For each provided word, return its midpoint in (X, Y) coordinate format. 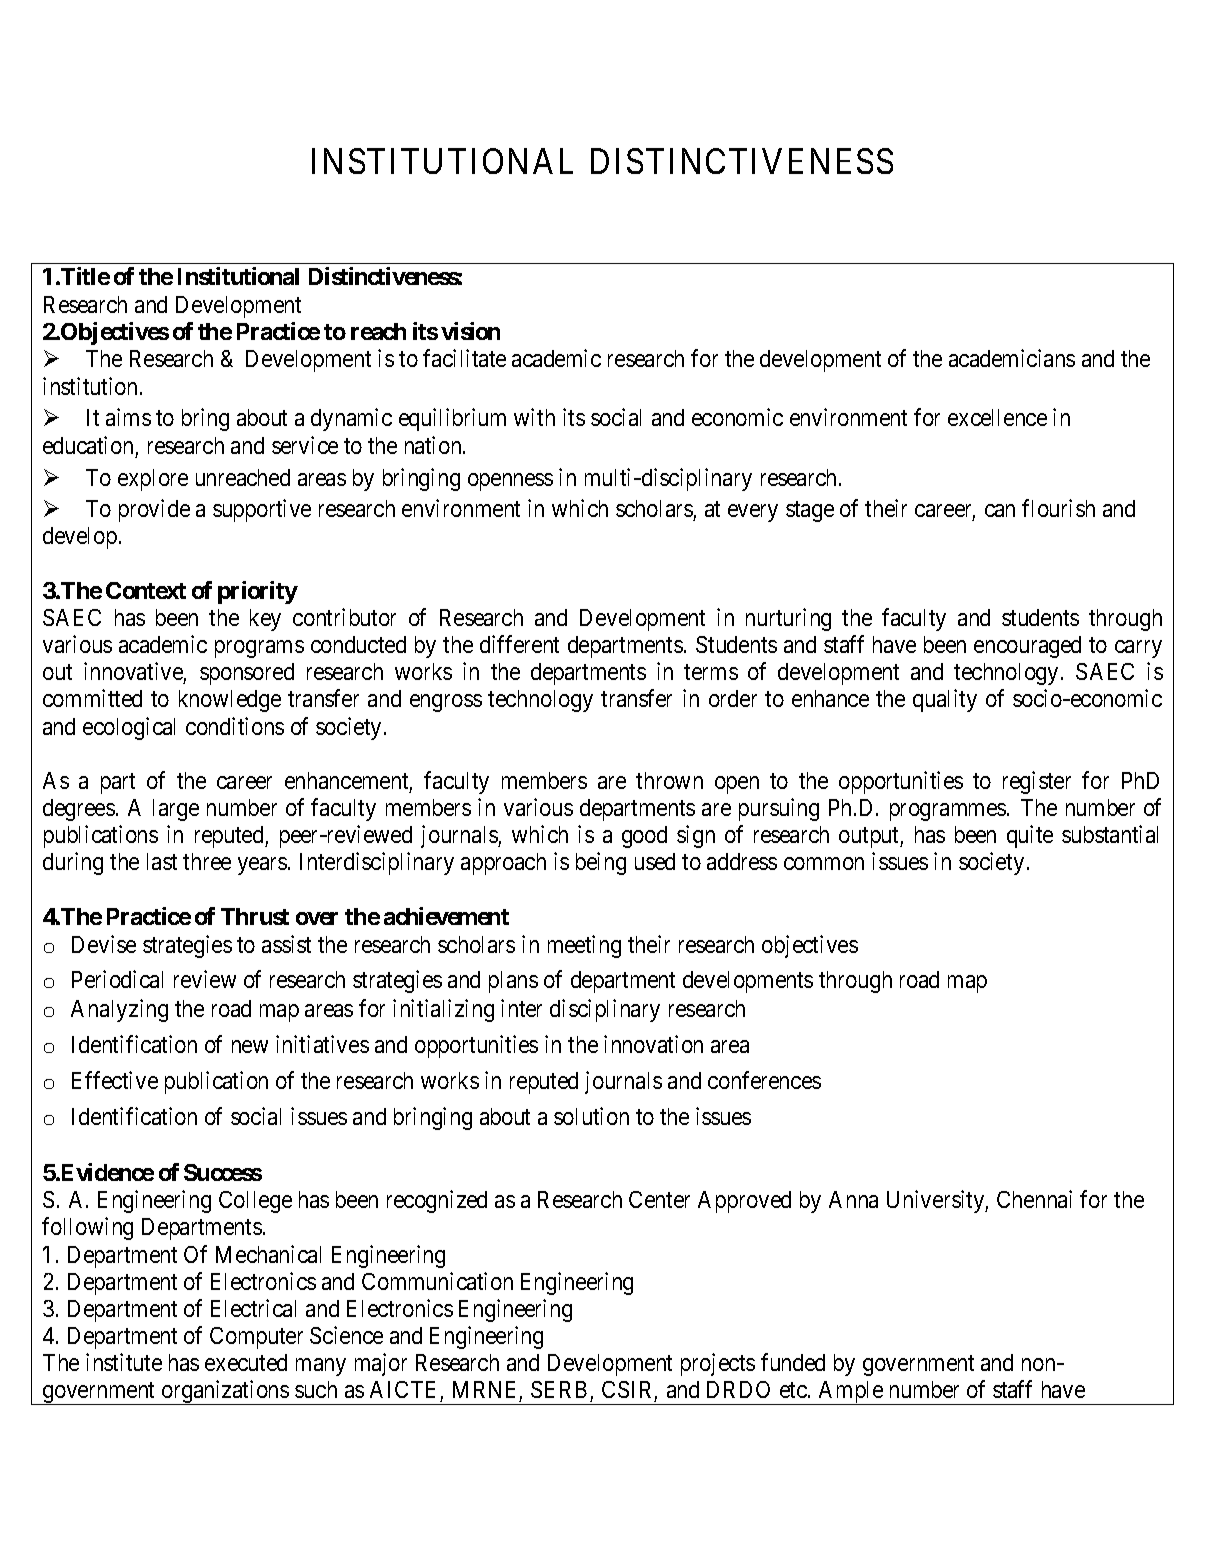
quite (1030, 836)
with (534, 417)
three (207, 861)
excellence (997, 417)
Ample (851, 1393)
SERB (561, 1391)
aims (128, 417)
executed (246, 1362)
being (601, 863)
